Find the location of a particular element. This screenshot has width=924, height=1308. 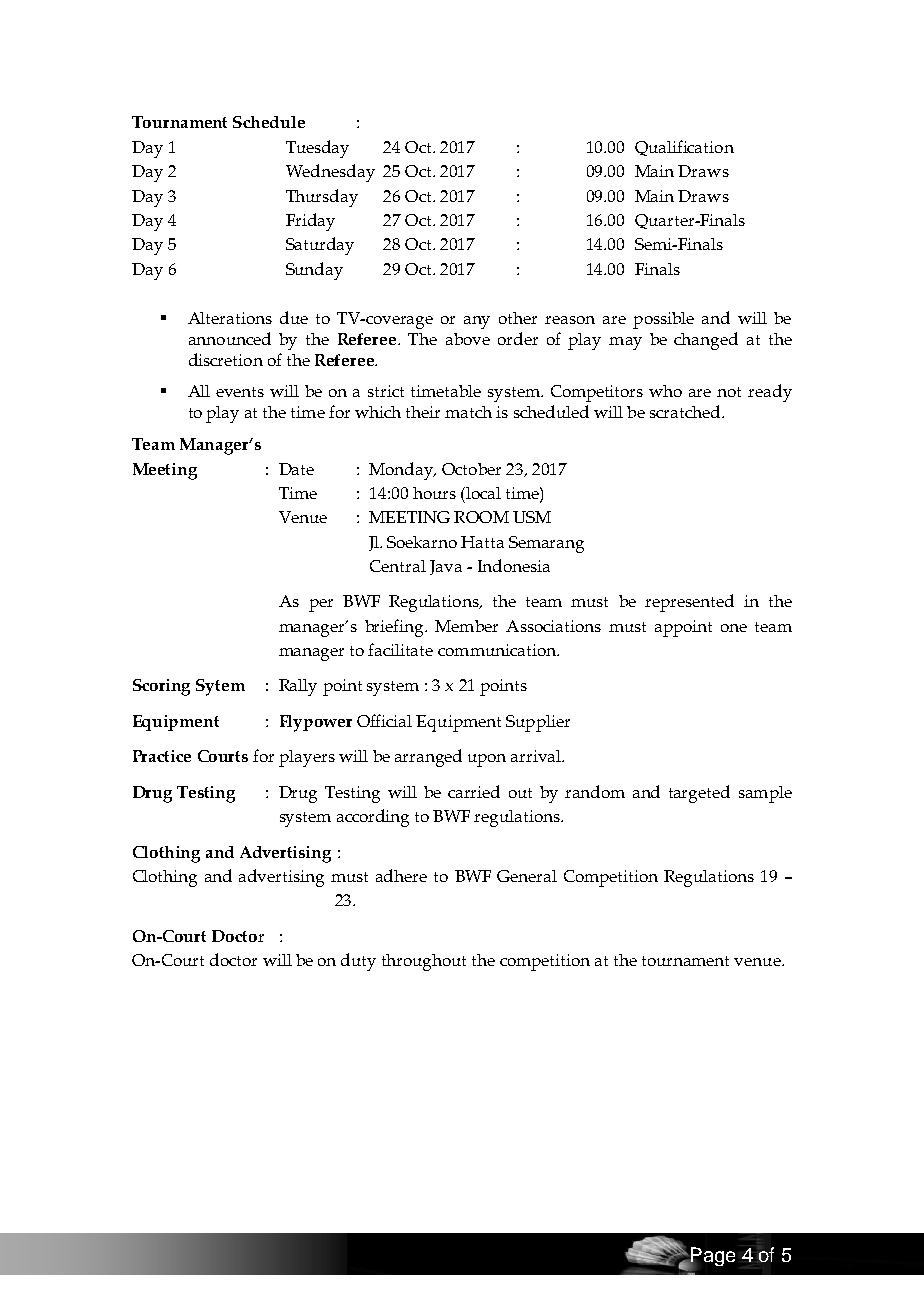

Qualification is located at coordinates (684, 148).
